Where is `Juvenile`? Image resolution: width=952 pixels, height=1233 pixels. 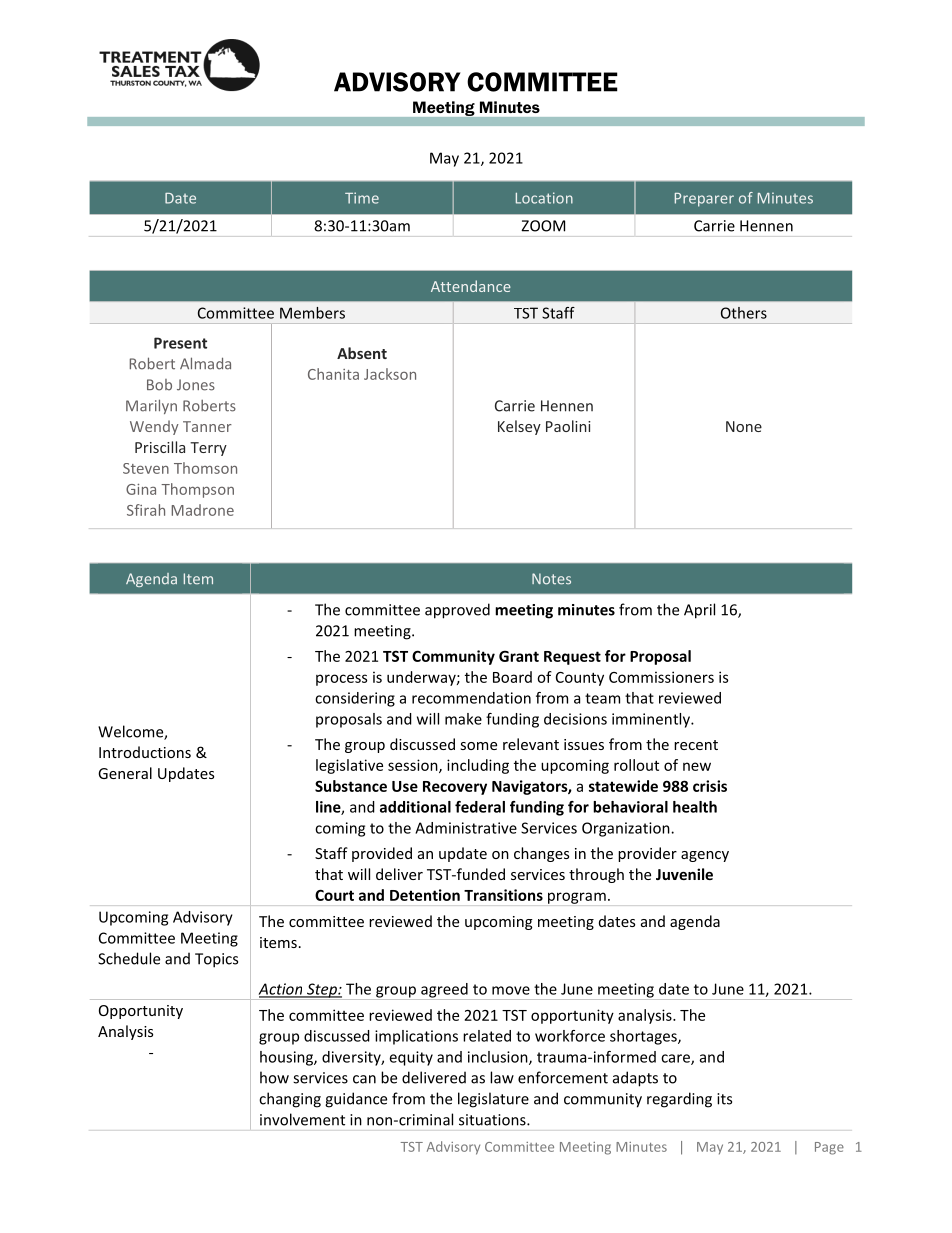
Juvenile is located at coordinates (684, 874).
